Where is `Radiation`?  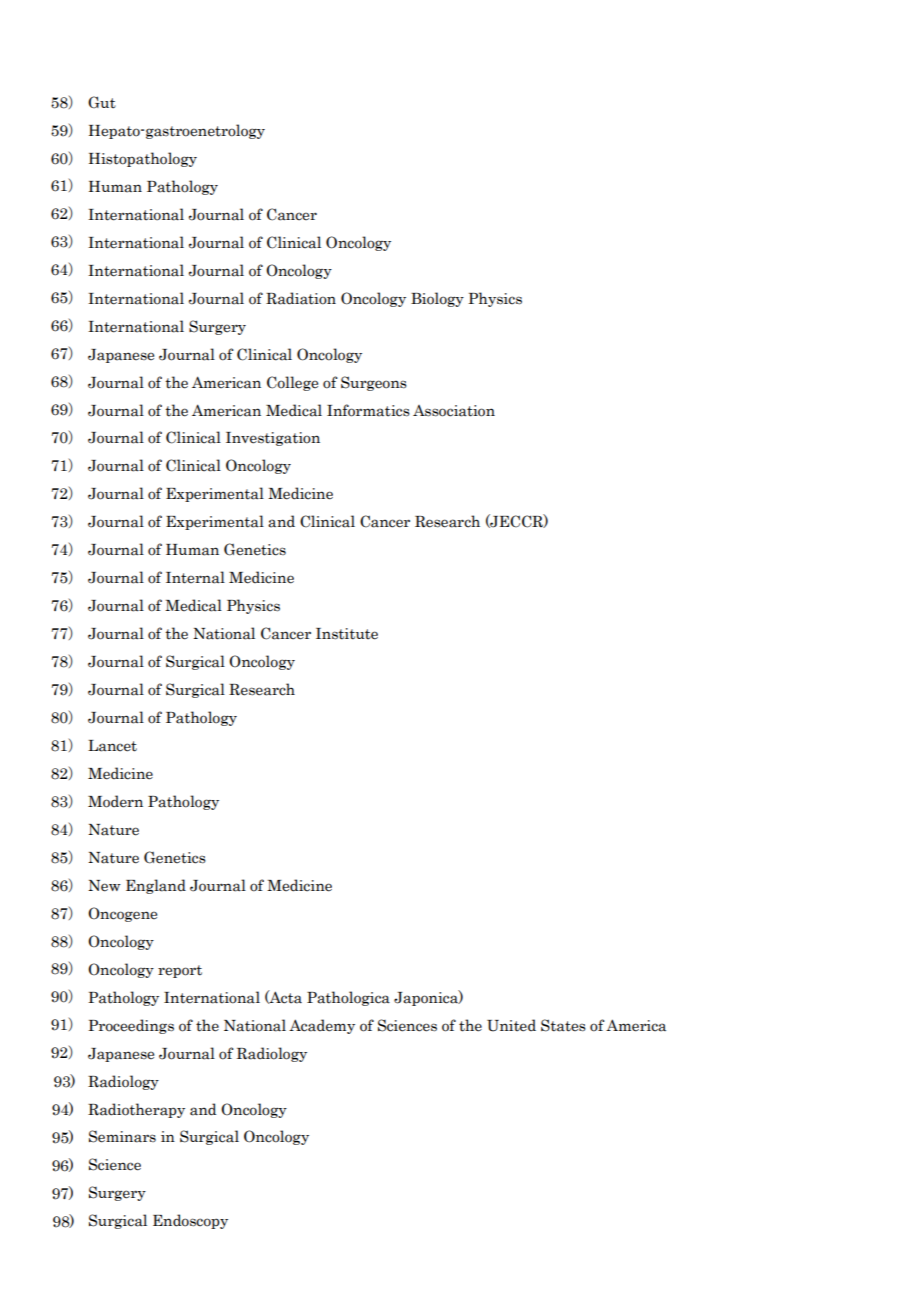
Radiation is located at coordinates (301, 298).
